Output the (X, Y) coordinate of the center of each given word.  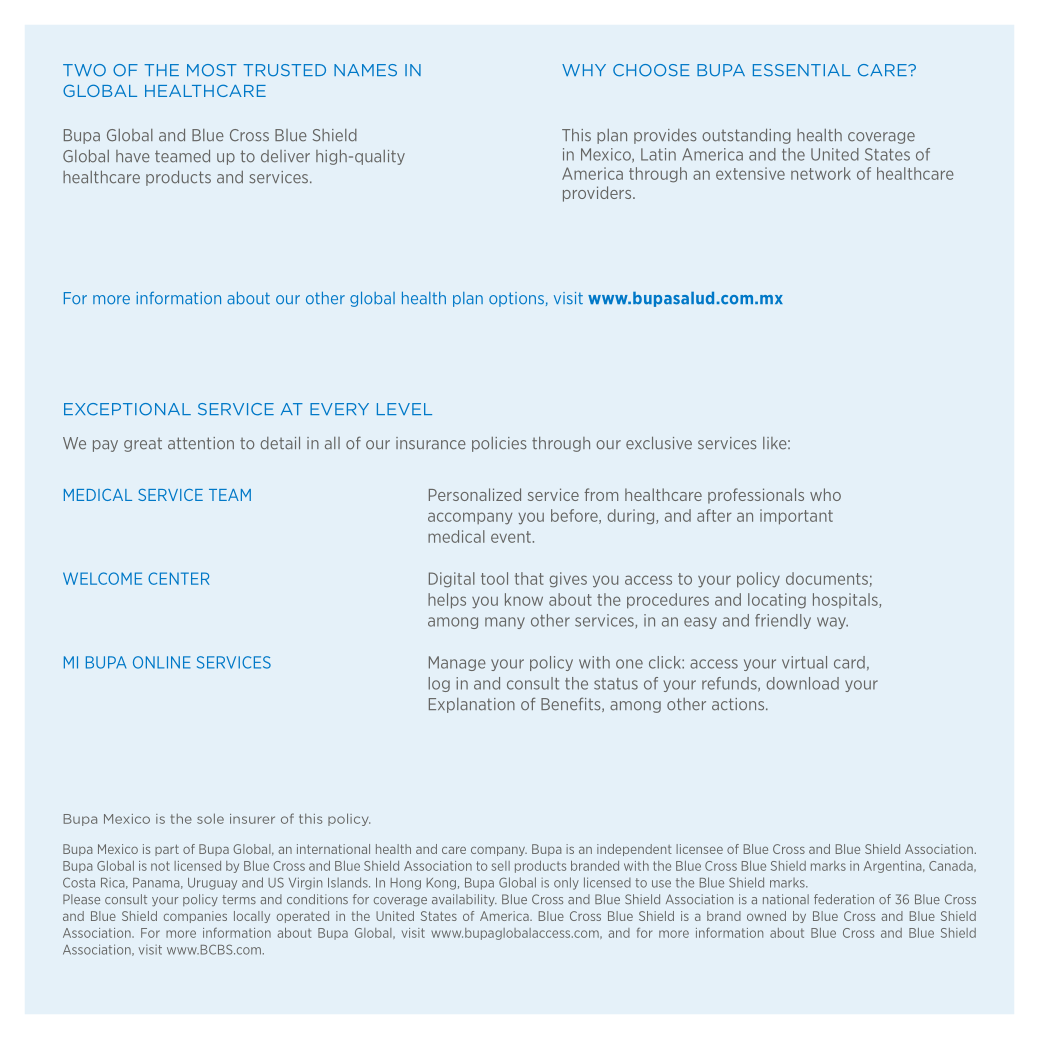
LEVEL (404, 409)
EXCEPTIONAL (127, 409)
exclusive (659, 443)
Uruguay (212, 884)
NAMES (365, 70)
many (505, 623)
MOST (212, 70)
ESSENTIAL (802, 70)
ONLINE (161, 662)
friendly (783, 621)
